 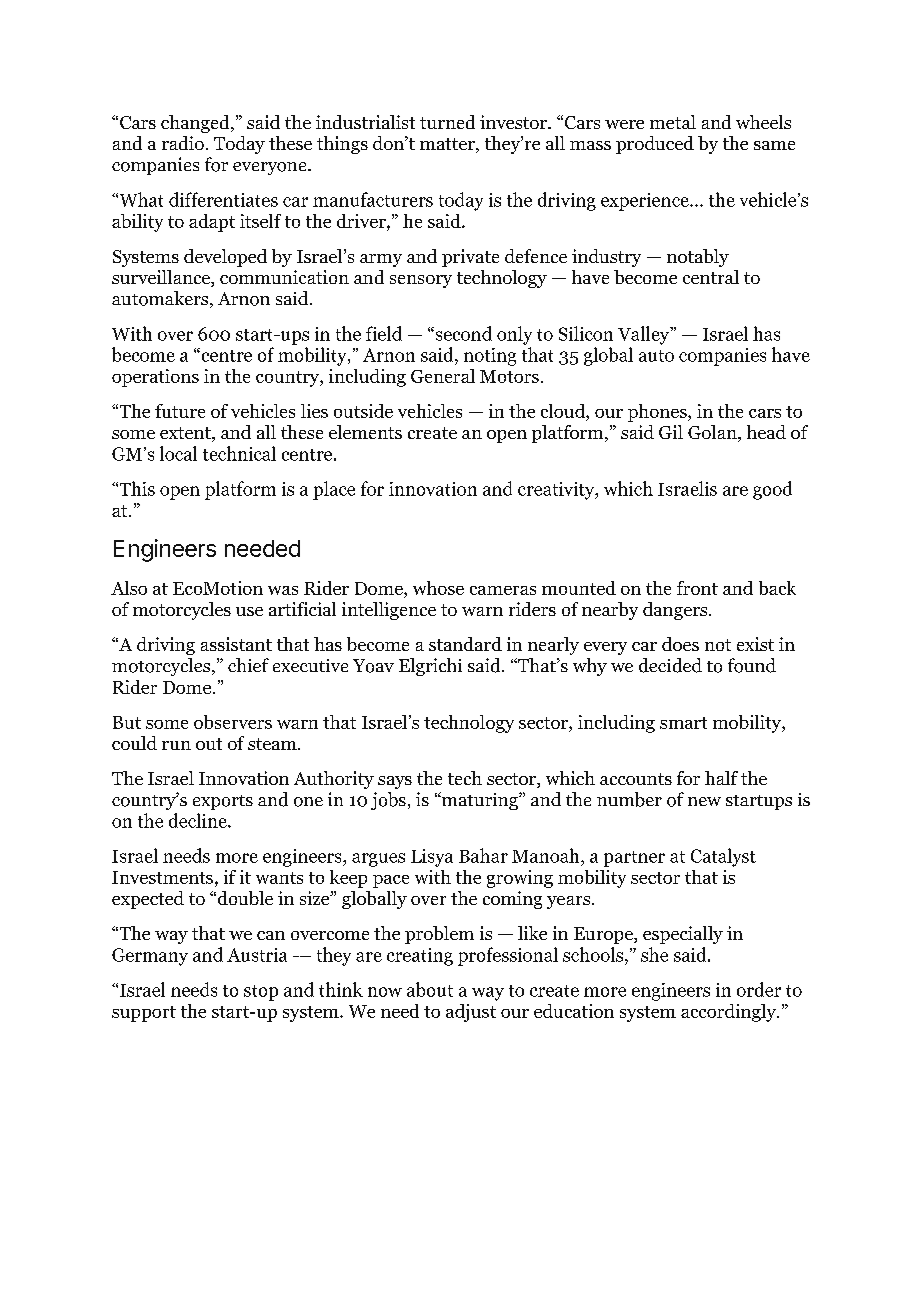 I want to click on use, so click(x=249, y=611).
